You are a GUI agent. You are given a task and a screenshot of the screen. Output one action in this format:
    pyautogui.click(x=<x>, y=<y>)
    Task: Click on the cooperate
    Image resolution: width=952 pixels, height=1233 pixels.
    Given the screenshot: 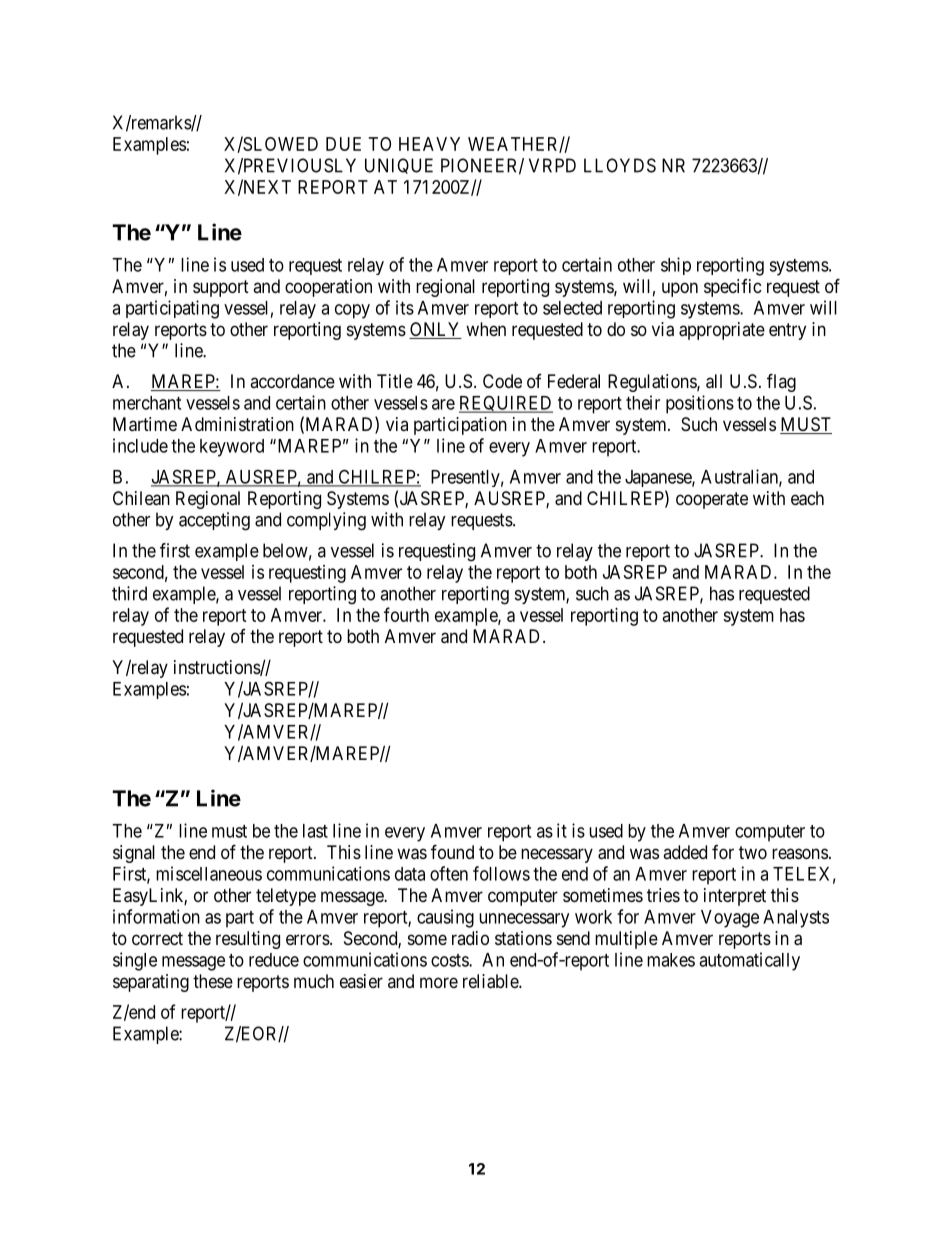 What is the action you would take?
    pyautogui.click(x=712, y=500)
